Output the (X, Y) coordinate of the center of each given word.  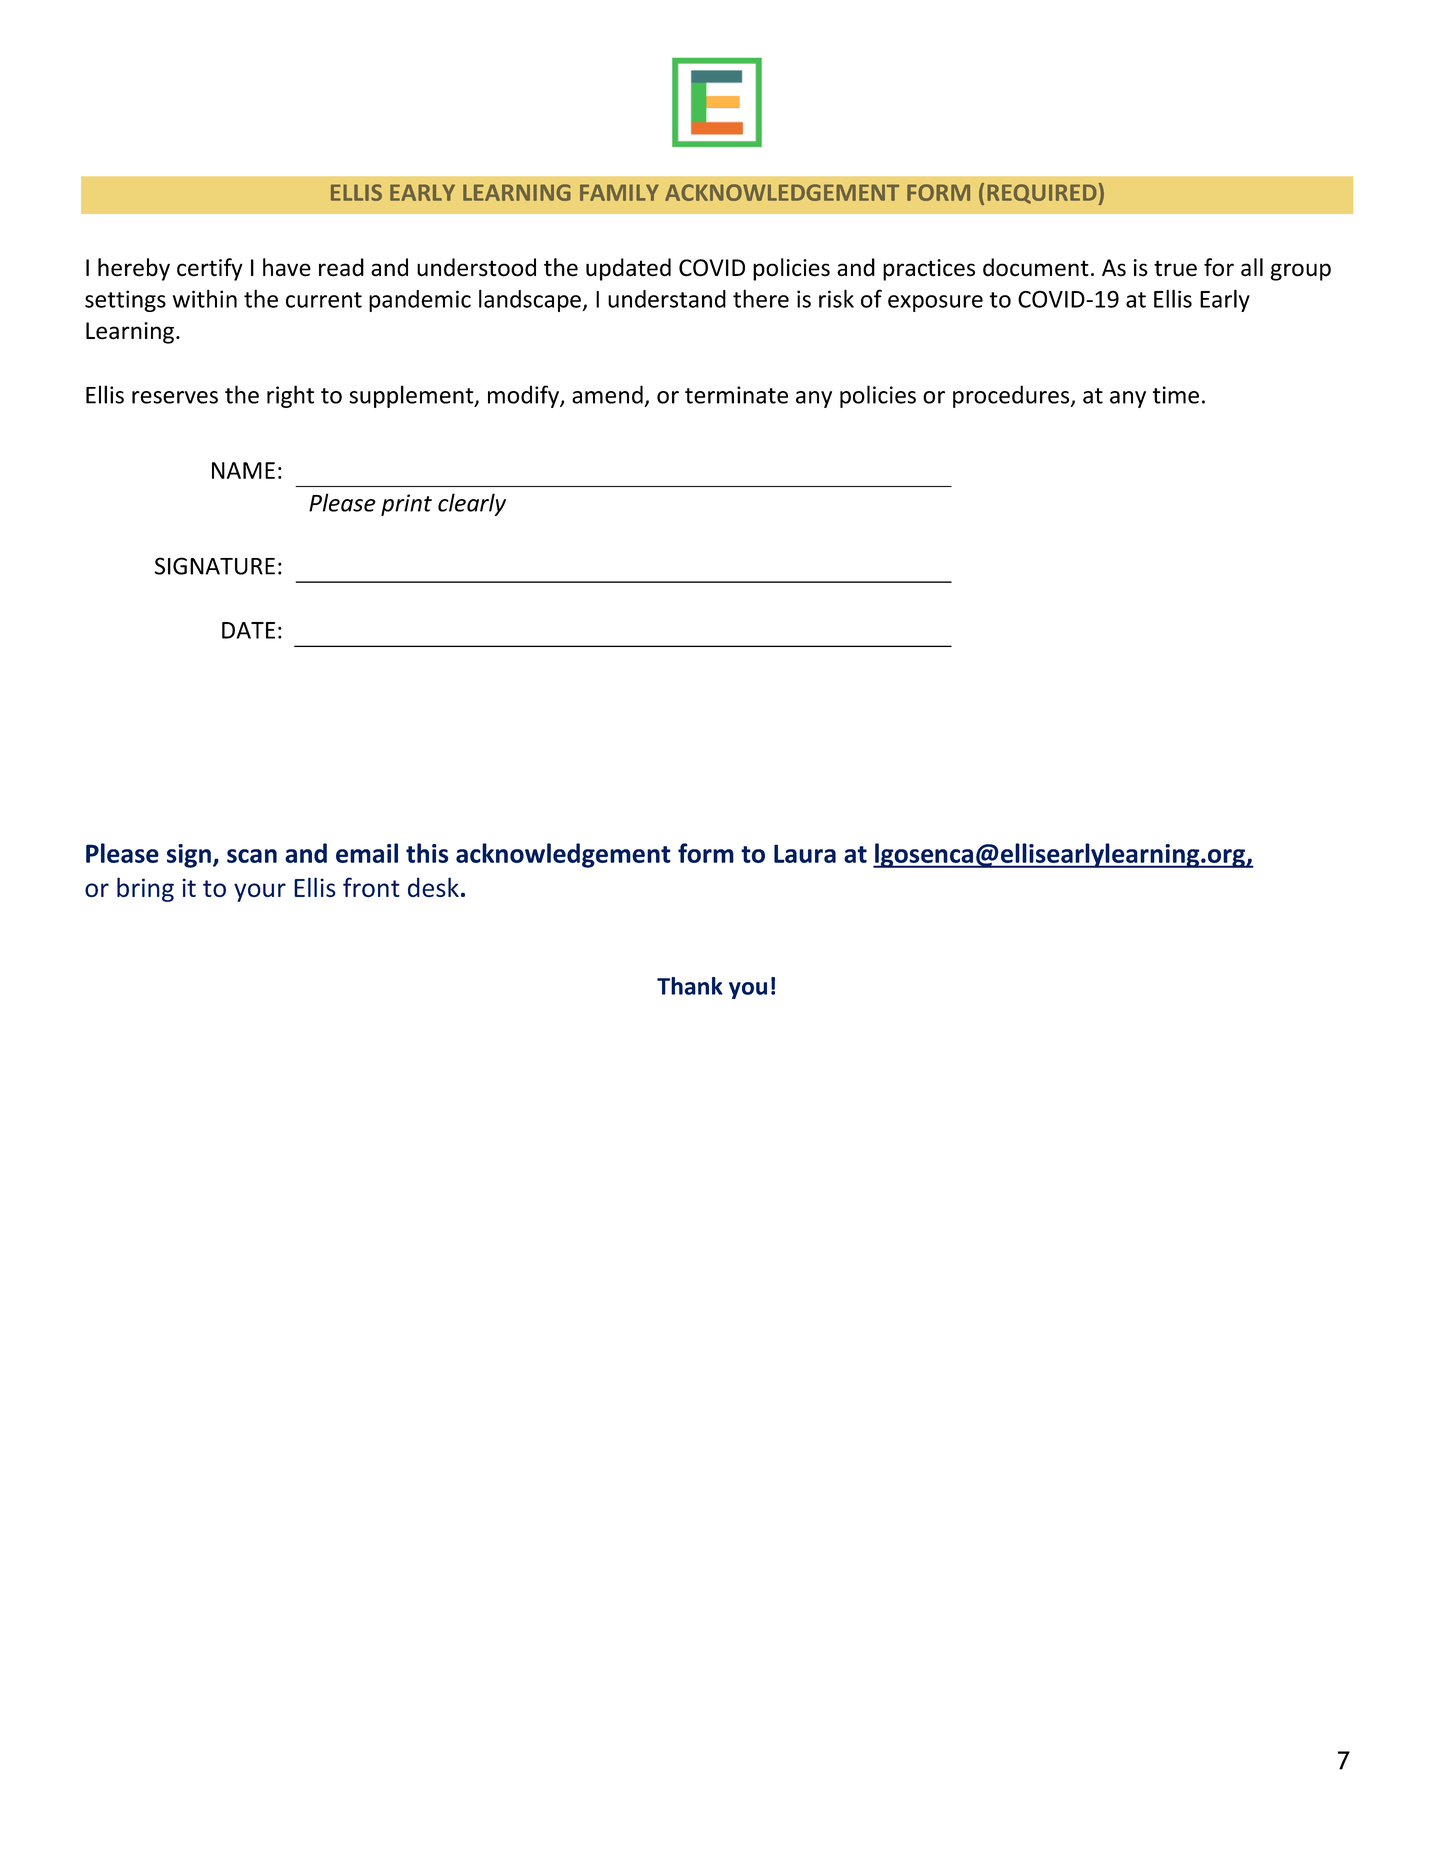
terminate (736, 395)
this (427, 853)
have (287, 267)
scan (252, 856)
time (1176, 395)
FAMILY (619, 192)
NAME (243, 470)
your (260, 892)
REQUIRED (1042, 194)
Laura (805, 853)
